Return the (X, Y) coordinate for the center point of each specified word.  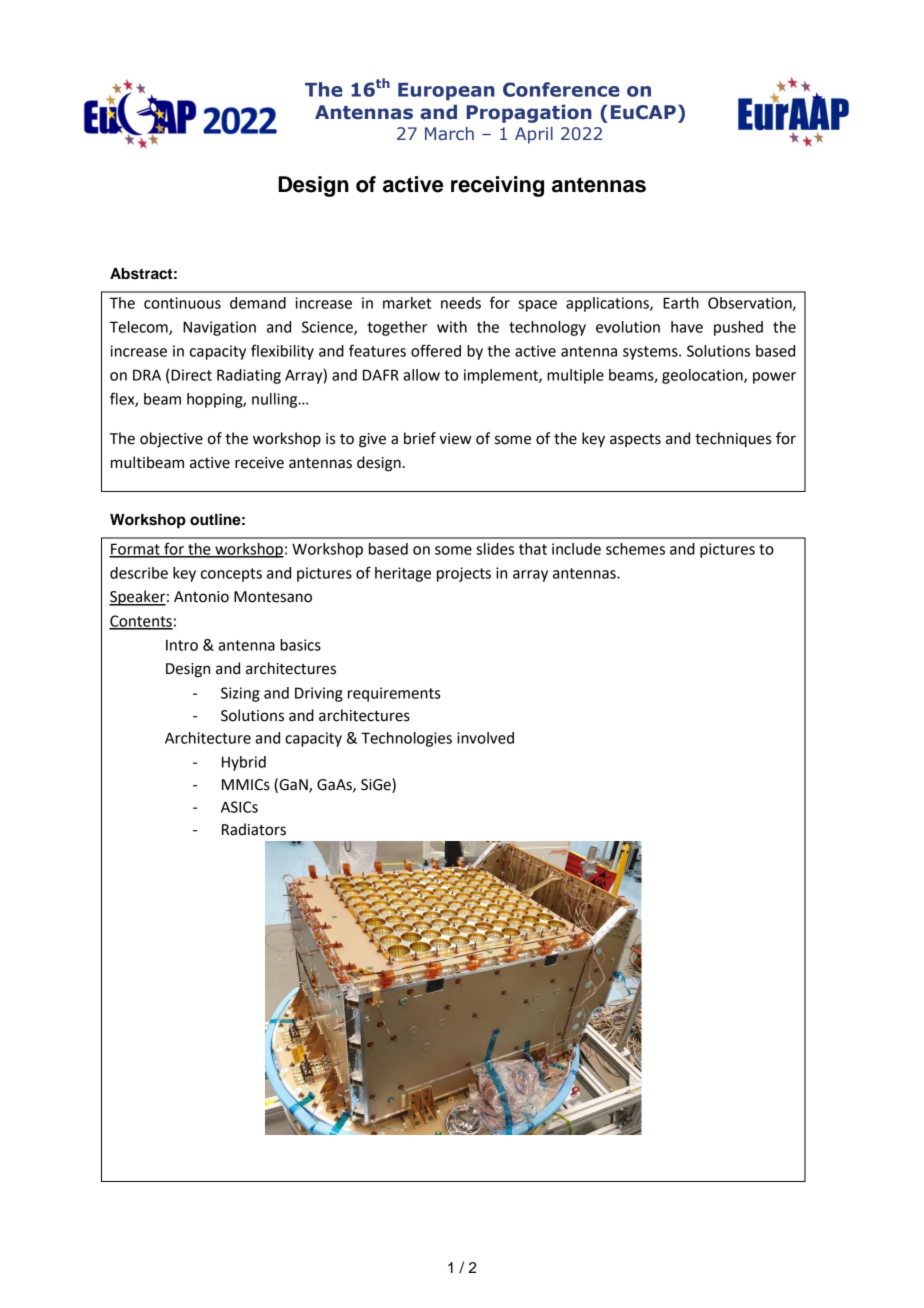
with (452, 327)
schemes (635, 549)
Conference (561, 89)
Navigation (219, 328)
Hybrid (244, 763)
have (687, 327)
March (449, 133)
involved (485, 738)
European (446, 92)
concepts (231, 575)
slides (495, 549)
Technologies (406, 739)
